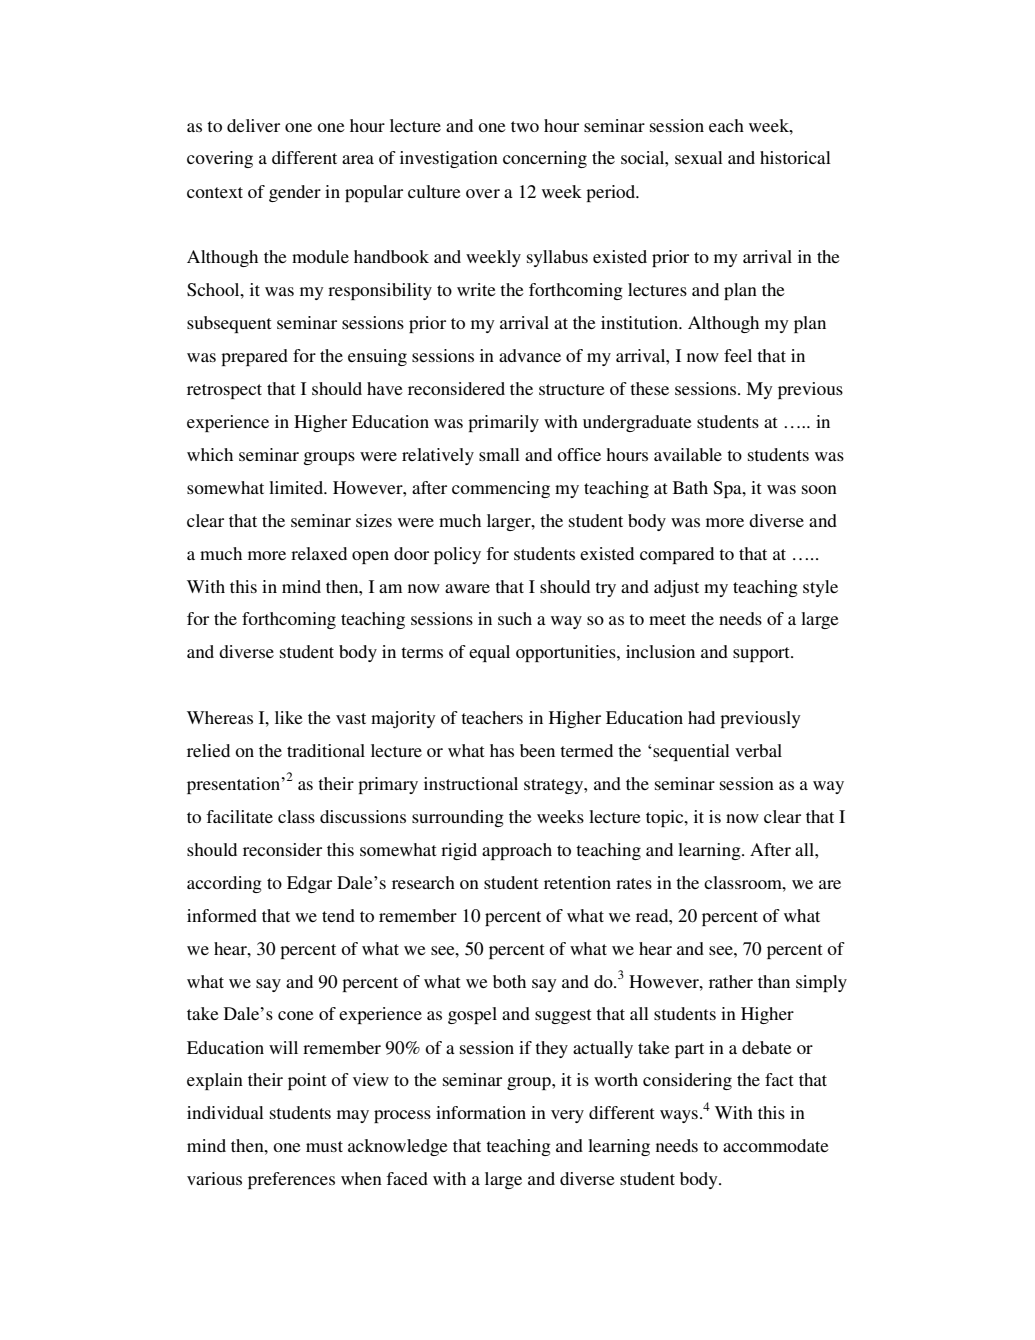 This document has width=1035, height=1340. Describe the element at coordinates (517, 851) in the document. I see `approach` at that location.
